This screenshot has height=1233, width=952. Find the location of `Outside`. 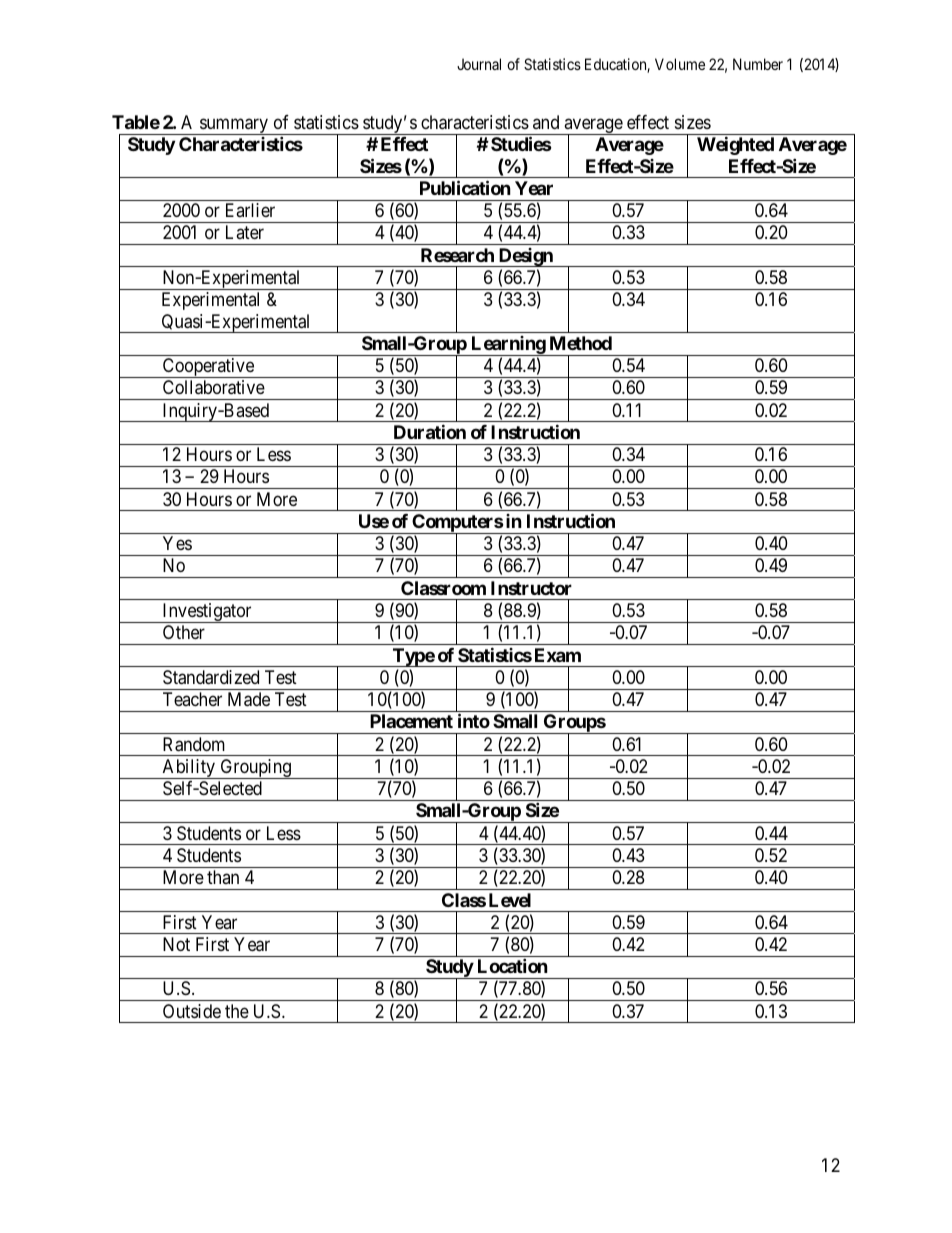

Outside is located at coordinates (192, 1011).
